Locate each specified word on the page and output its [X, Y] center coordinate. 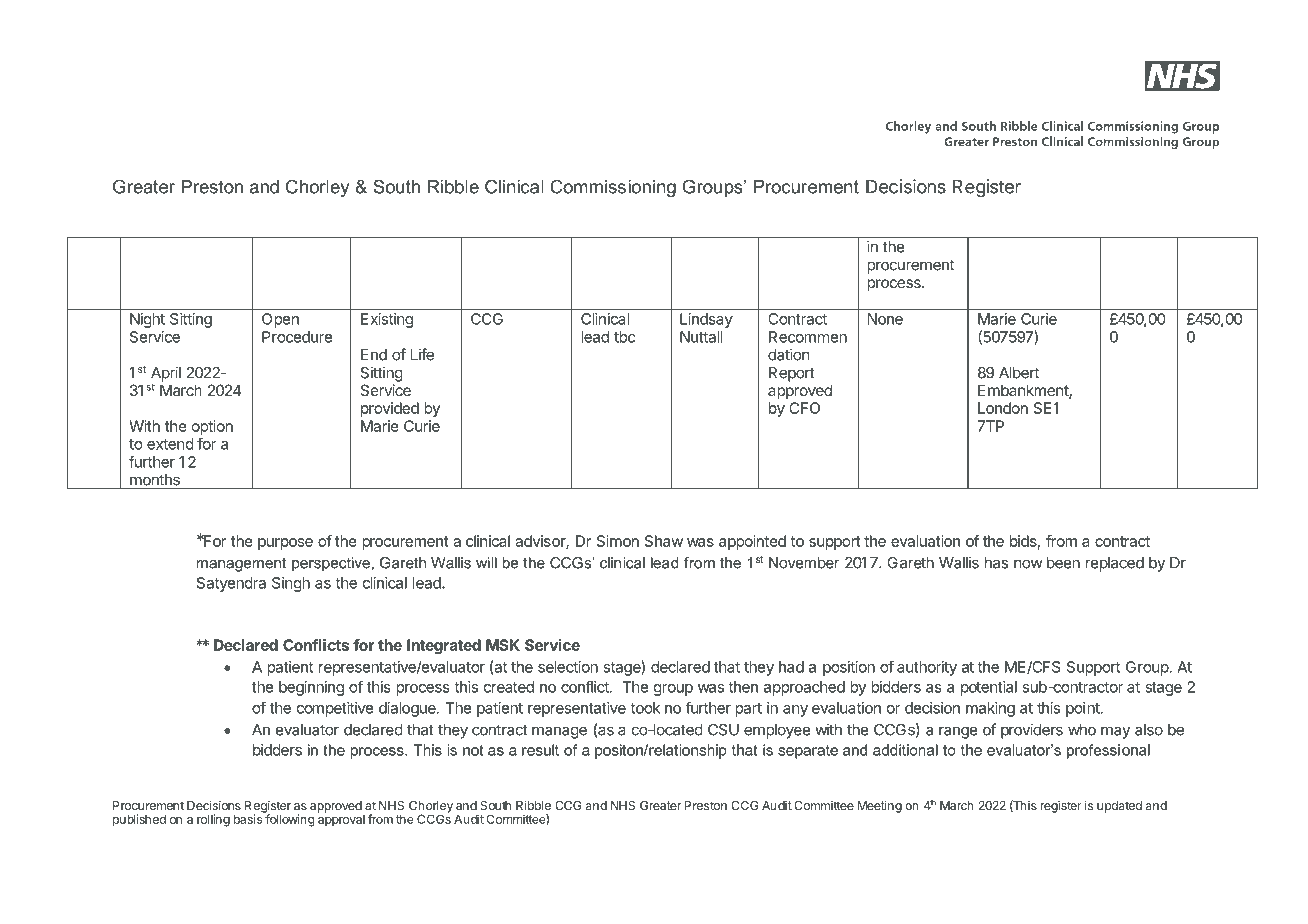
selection [568, 667]
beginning [311, 688]
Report [792, 374]
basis [249, 818]
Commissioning [613, 188]
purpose [285, 544]
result [540, 750]
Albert [1019, 373]
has [996, 563]
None [885, 319]
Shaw [664, 541]
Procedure [297, 337]
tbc [624, 337]
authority [927, 668]
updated [1119, 807]
